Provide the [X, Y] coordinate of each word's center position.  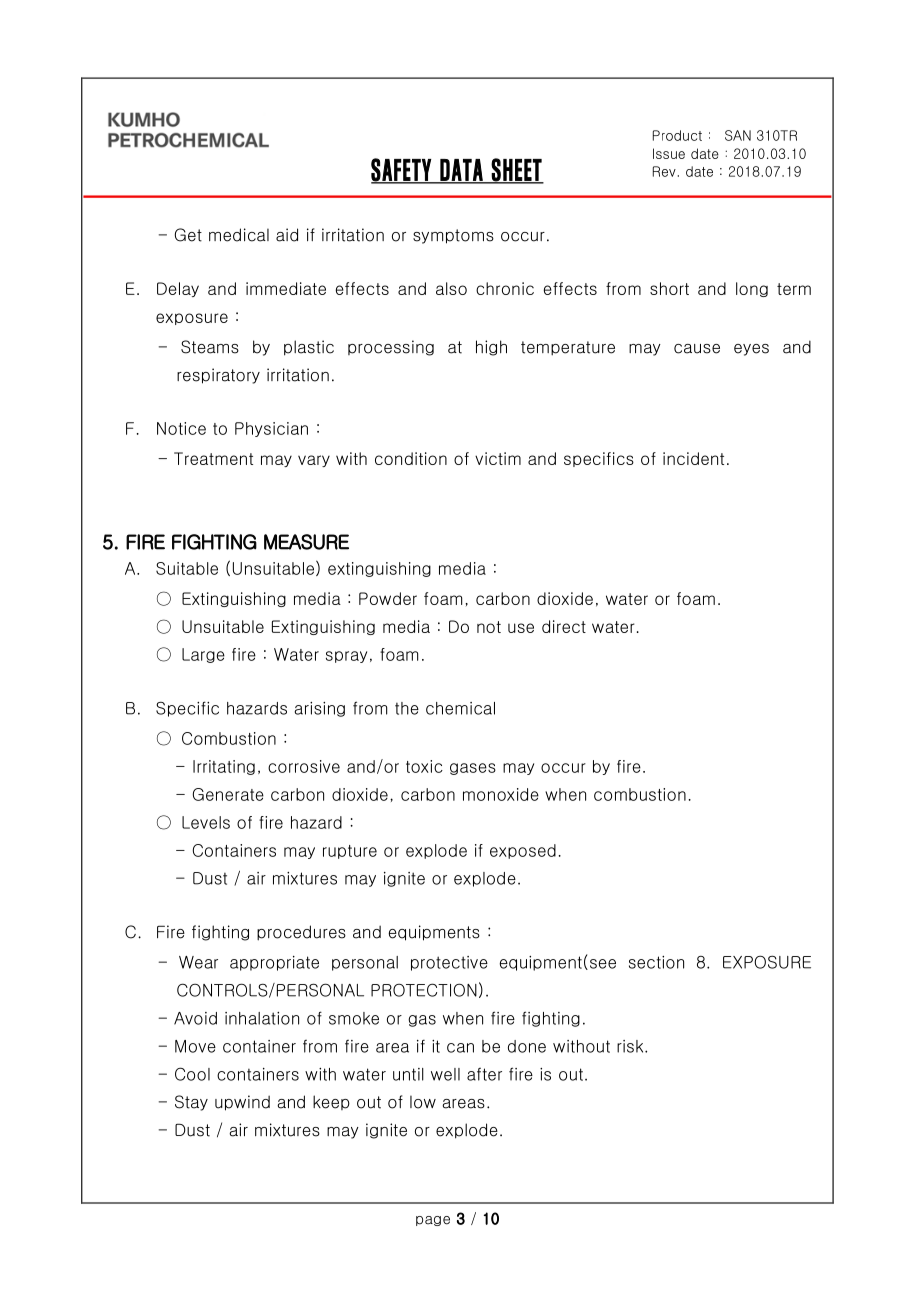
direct [564, 626]
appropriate [274, 963]
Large [203, 655]
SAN [738, 135]
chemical [460, 708]
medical [239, 235]
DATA [461, 171]
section [656, 962]
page [433, 1221]
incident [693, 458]
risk [631, 1046]
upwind [242, 1103]
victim [498, 458]
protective [449, 963]
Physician [271, 429]
